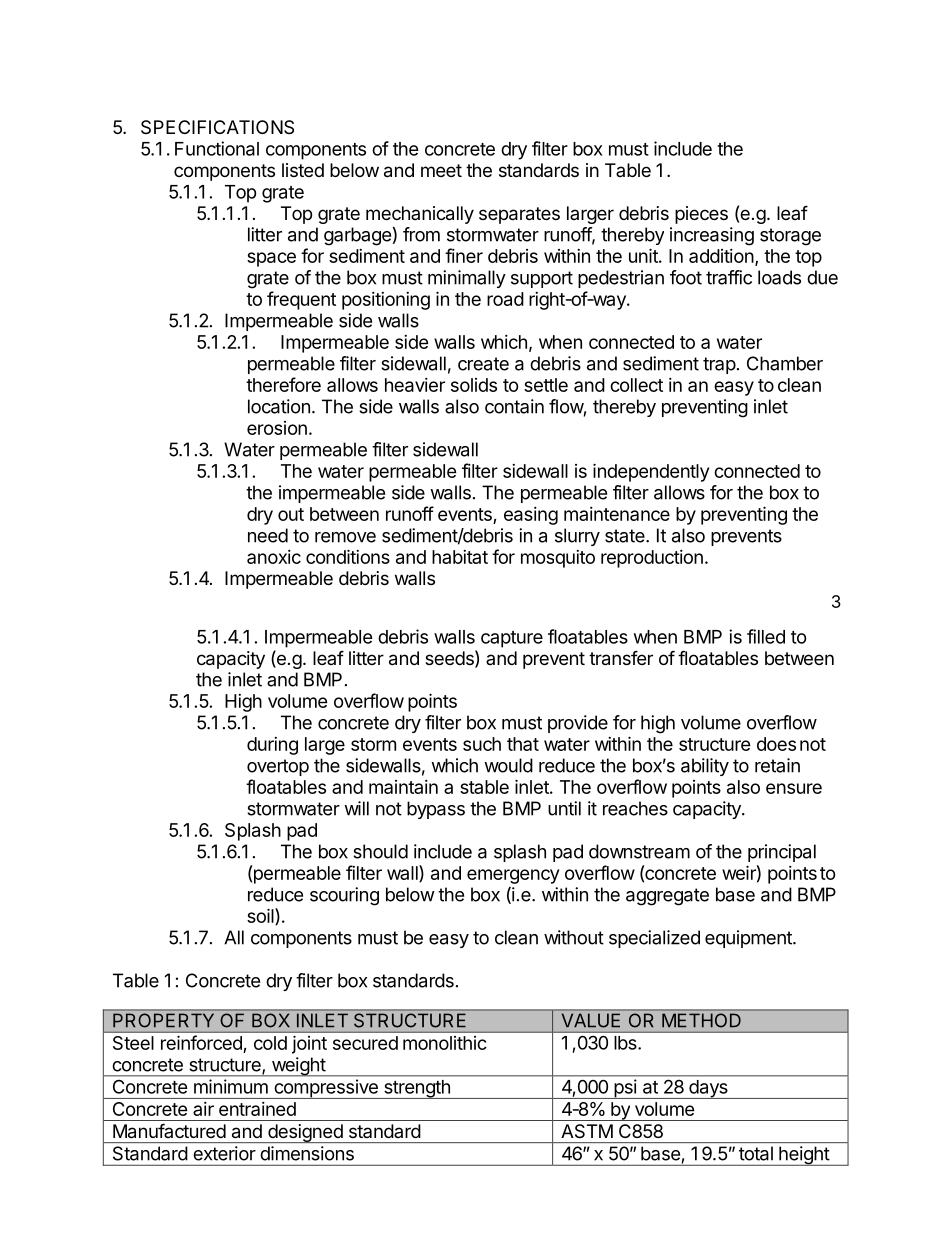  I want to click on anoxic, so click(274, 557).
